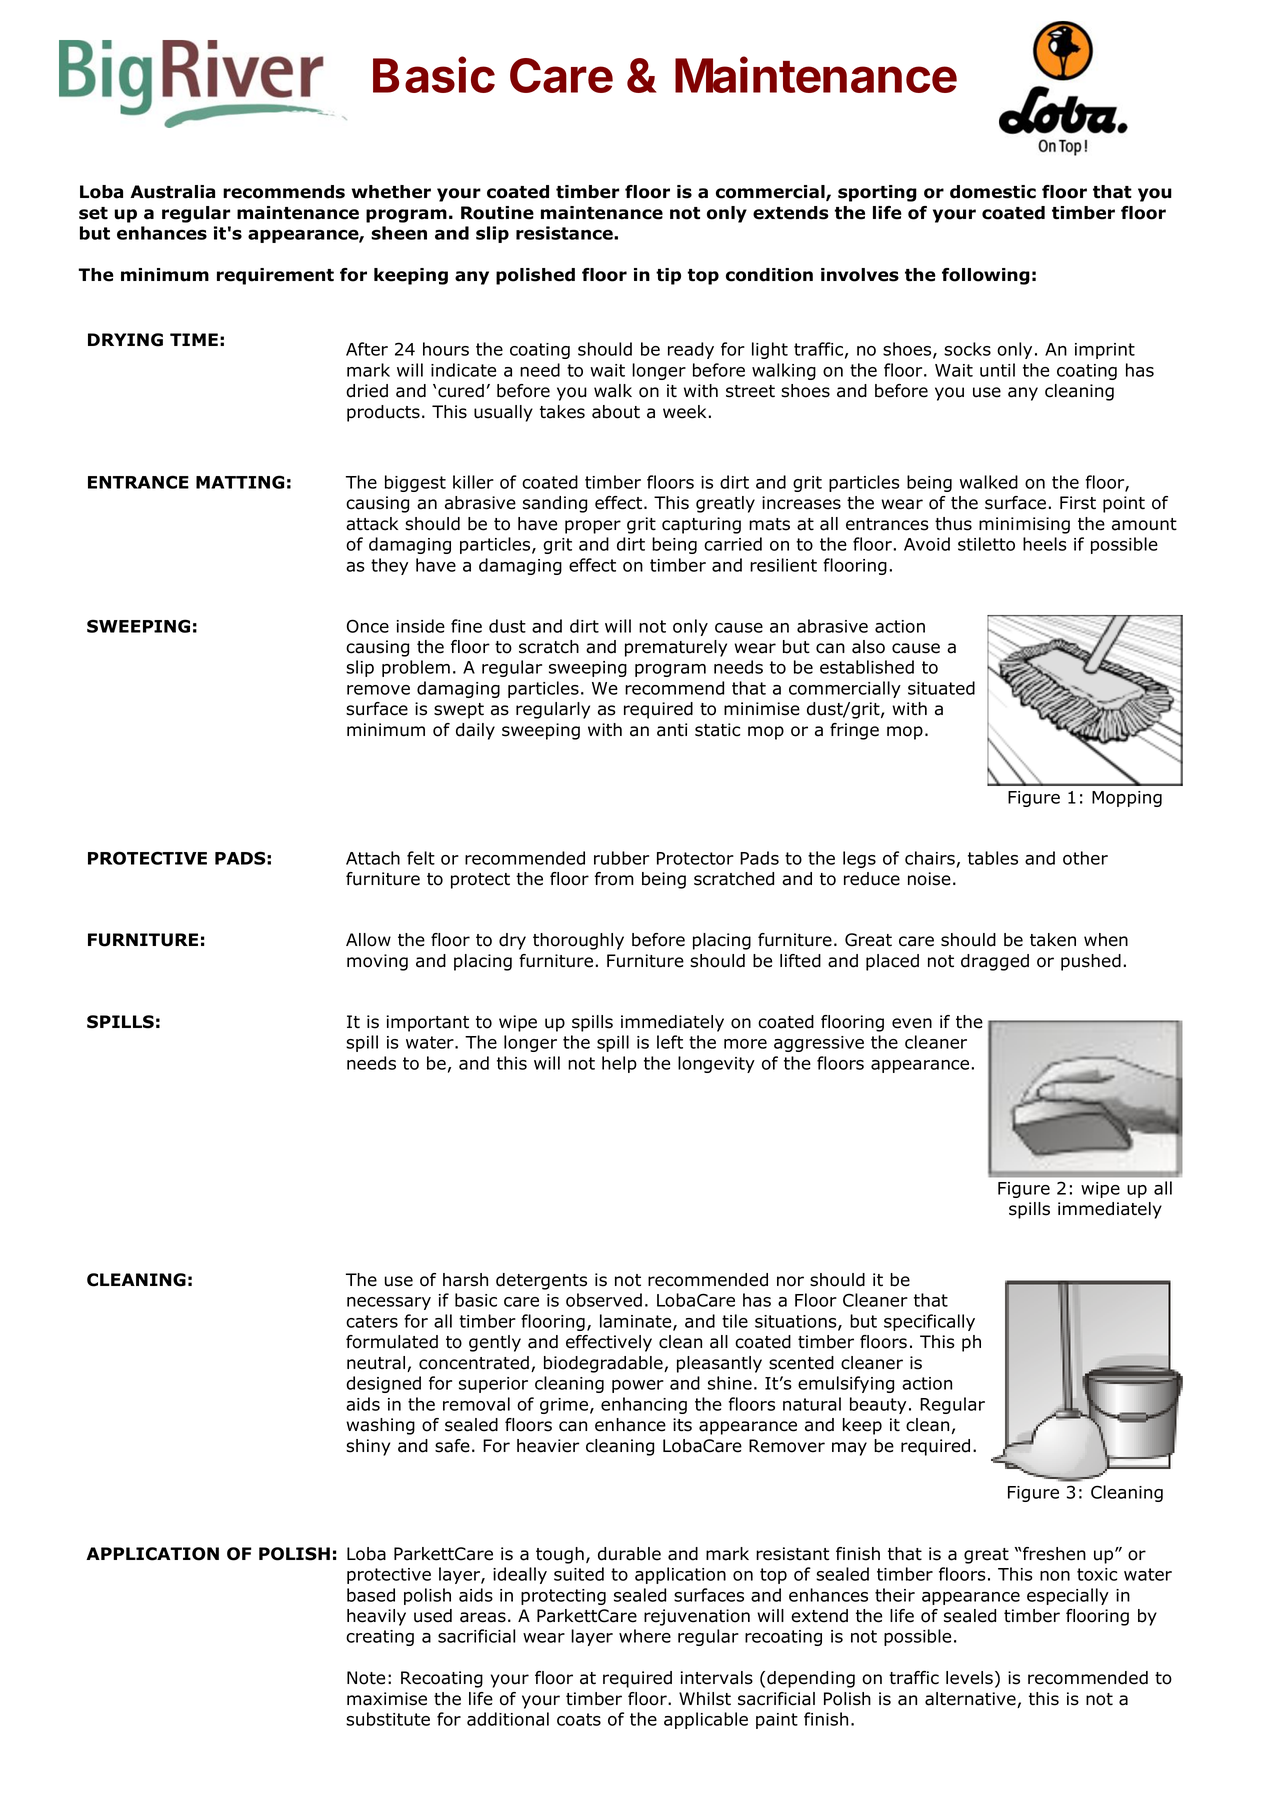 Image resolution: width=1269 pixels, height=1795 pixels. What do you see at coordinates (986, 276) in the page?
I see `following` at bounding box center [986, 276].
